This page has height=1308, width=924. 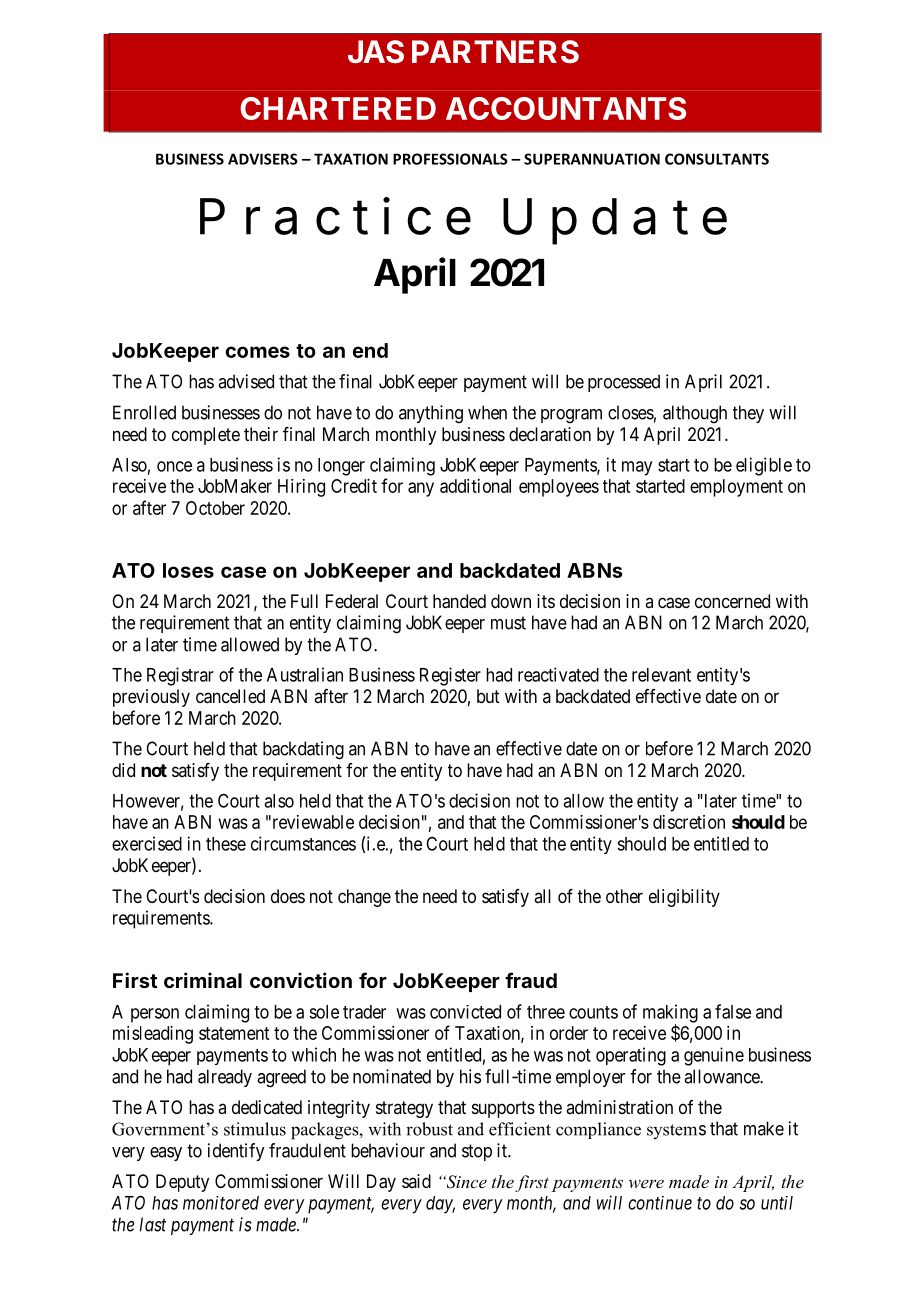 What do you see at coordinates (180, 676) in the page?
I see `Registrar` at bounding box center [180, 676].
